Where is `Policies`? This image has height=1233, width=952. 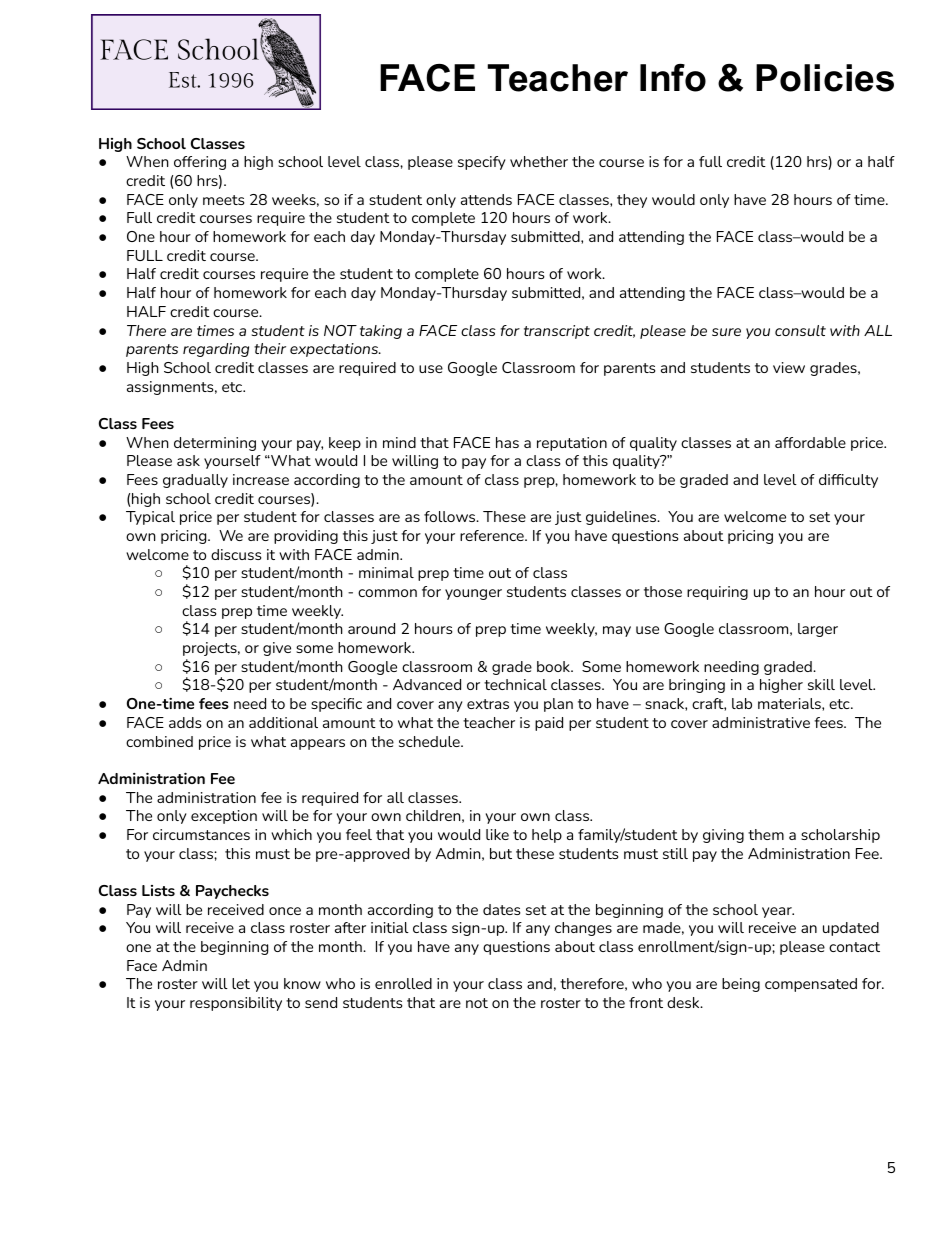 Policies is located at coordinates (825, 78).
